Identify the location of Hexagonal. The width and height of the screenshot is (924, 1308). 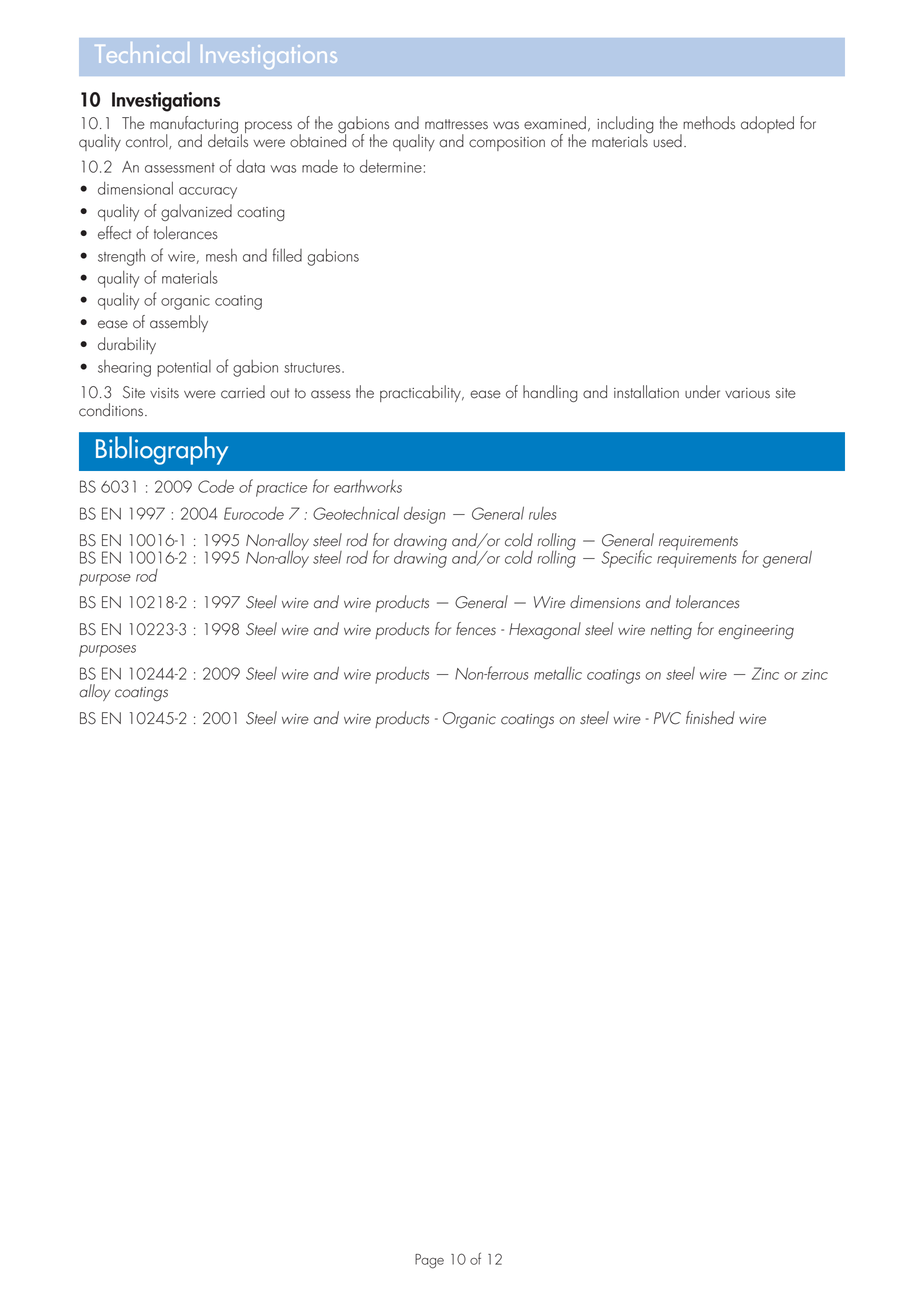
(545, 630).
